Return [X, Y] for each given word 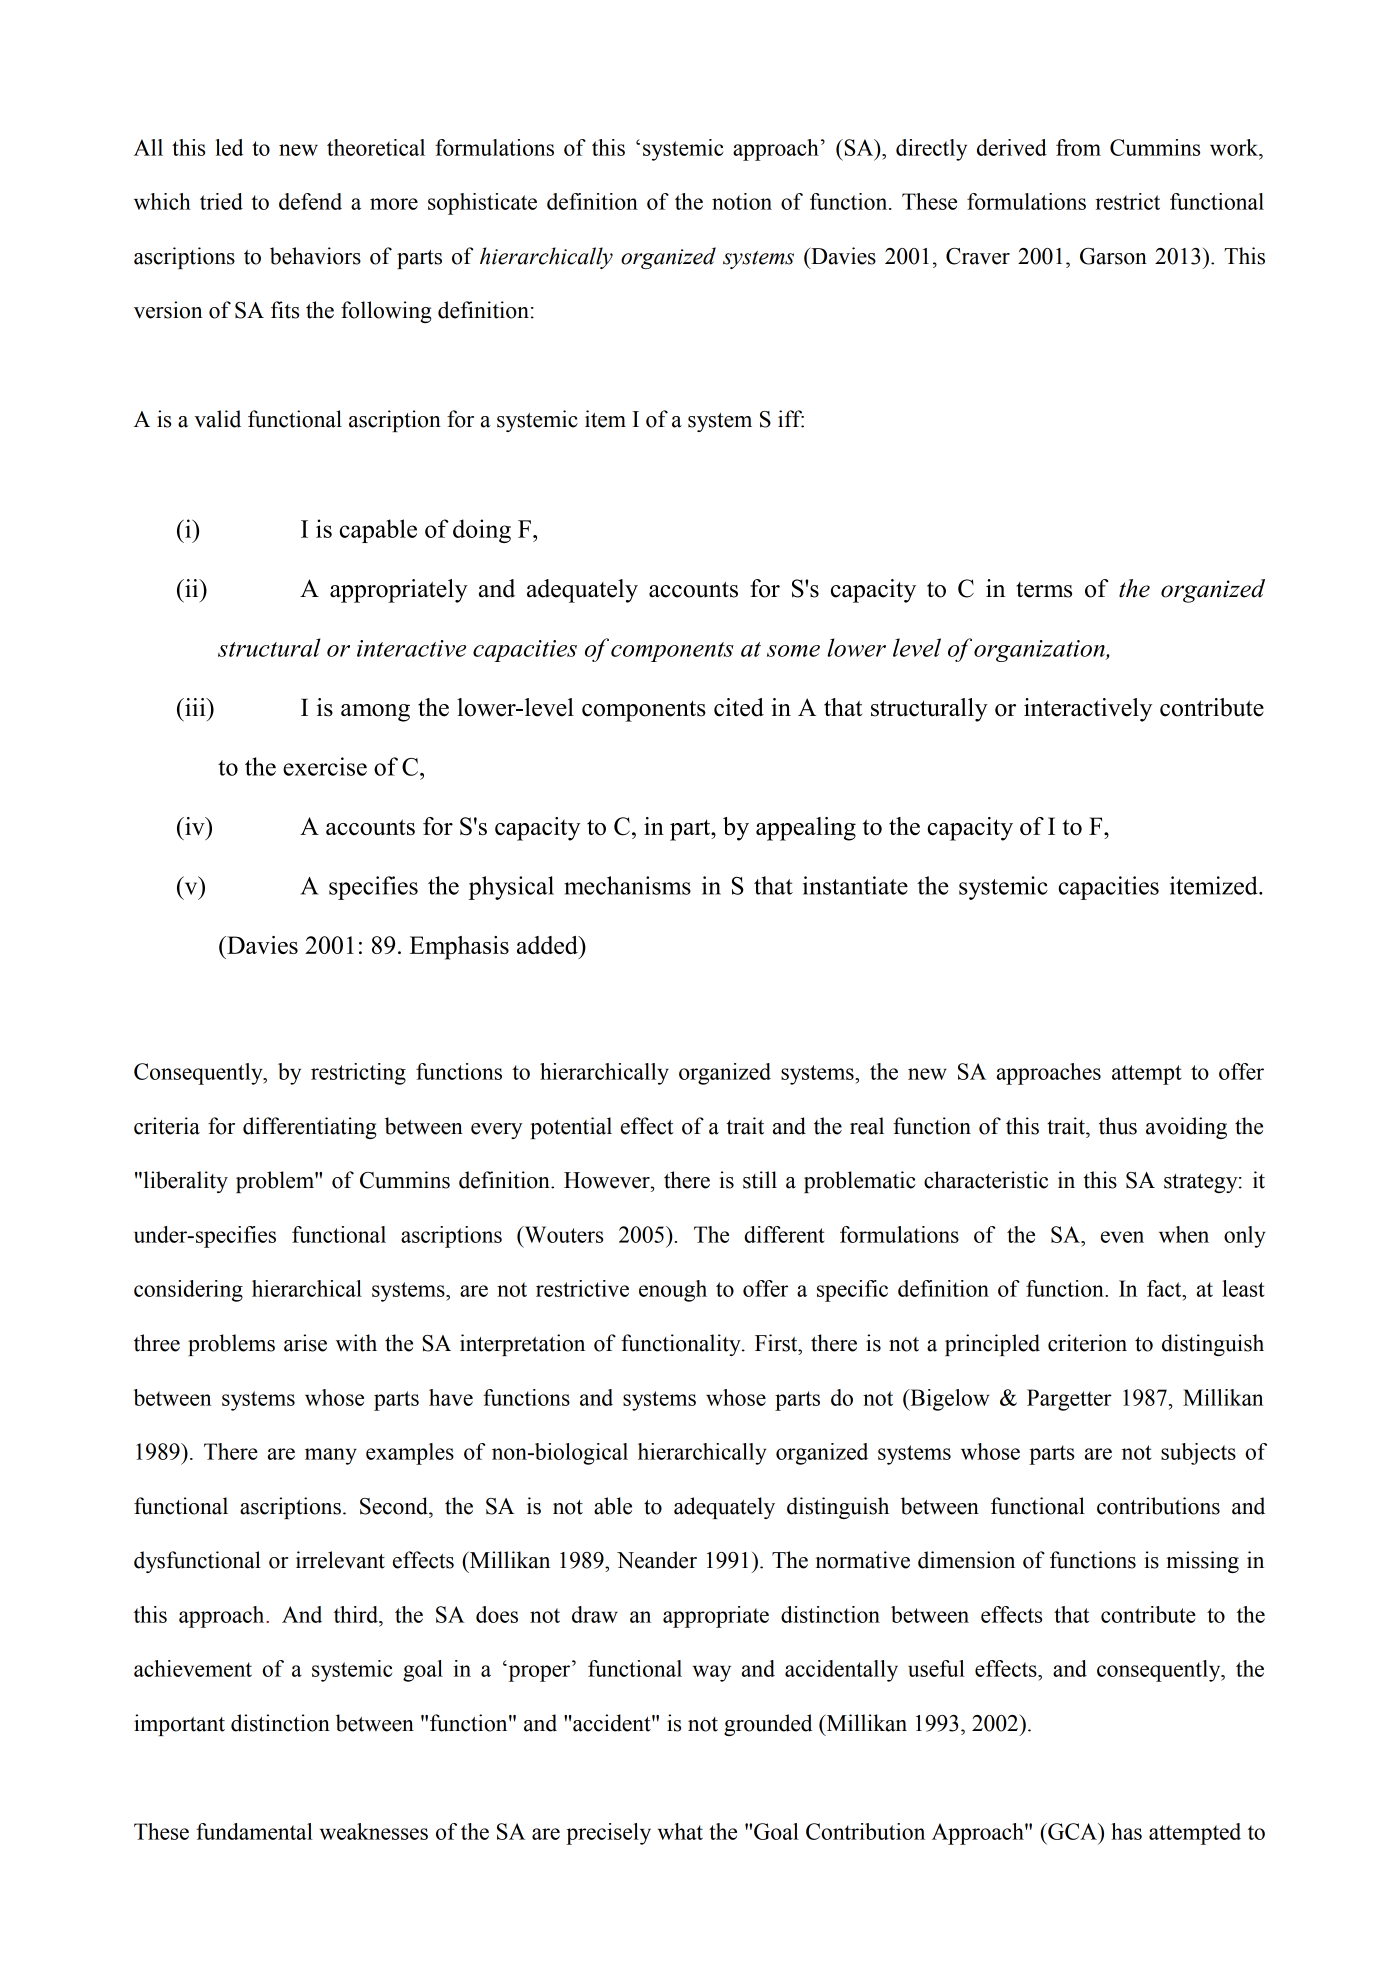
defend [310, 201]
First [777, 1343]
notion [742, 201]
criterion [1087, 1343]
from [1078, 147]
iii [195, 707]
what [680, 1831]
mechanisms [627, 885]
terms [1044, 590]
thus [1118, 1126]
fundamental [254, 1831]
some [793, 651]
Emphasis [459, 948]
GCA [1072, 1831]
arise [305, 1343]
